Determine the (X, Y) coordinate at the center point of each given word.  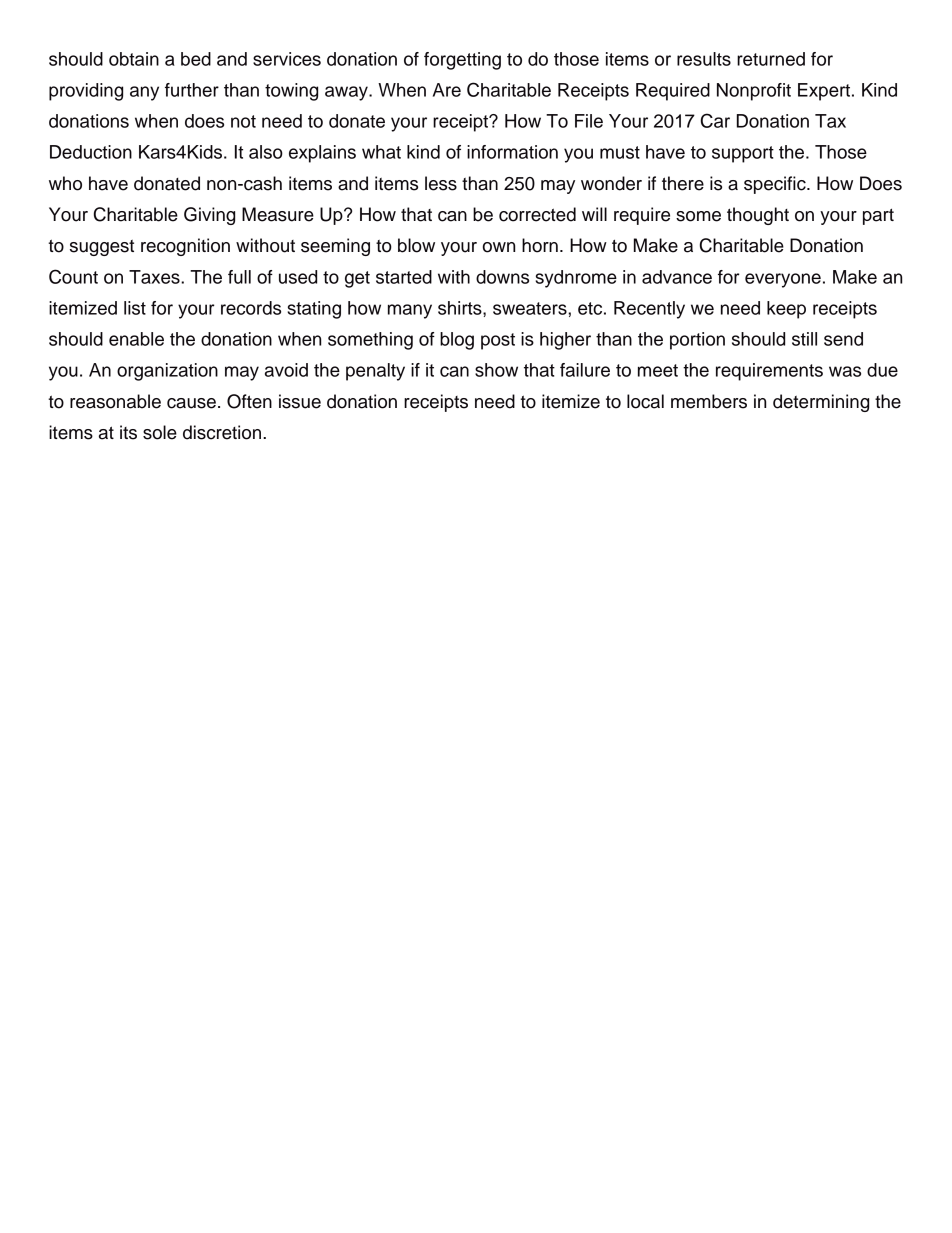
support (743, 154)
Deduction (91, 152)
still (804, 339)
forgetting (462, 61)
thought (758, 216)
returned (771, 59)
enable (136, 339)
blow (416, 245)
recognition (185, 247)
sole (160, 432)
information (512, 152)
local (645, 401)
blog (457, 341)
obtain (134, 59)
